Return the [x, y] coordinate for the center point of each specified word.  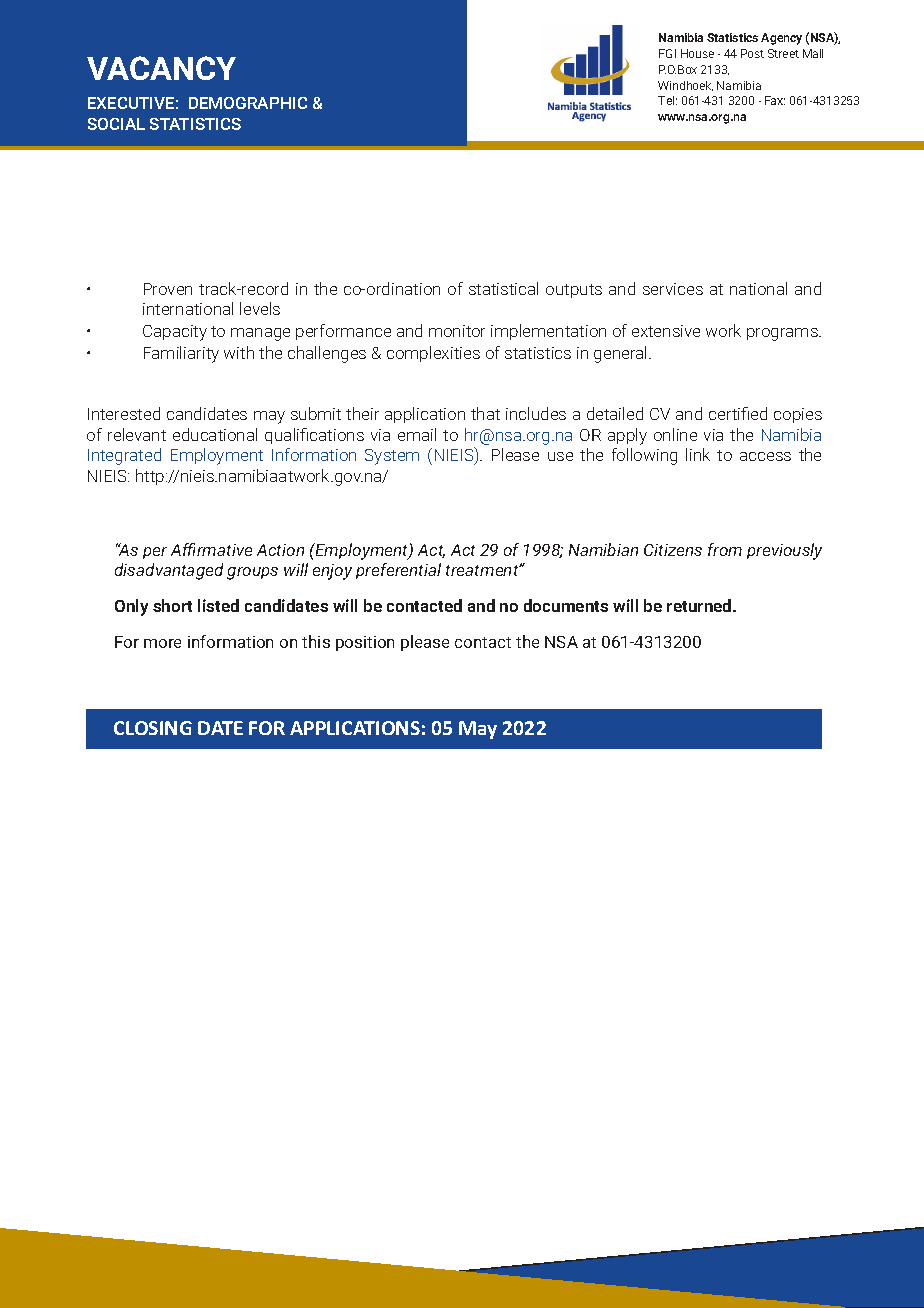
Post [752, 53]
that [485, 413]
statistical [503, 288]
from [725, 549]
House [697, 53]
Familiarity [181, 354]
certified [738, 413]
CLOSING [153, 728]
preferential [398, 571]
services [673, 289]
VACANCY [161, 68]
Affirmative [211, 549]
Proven [168, 289]
